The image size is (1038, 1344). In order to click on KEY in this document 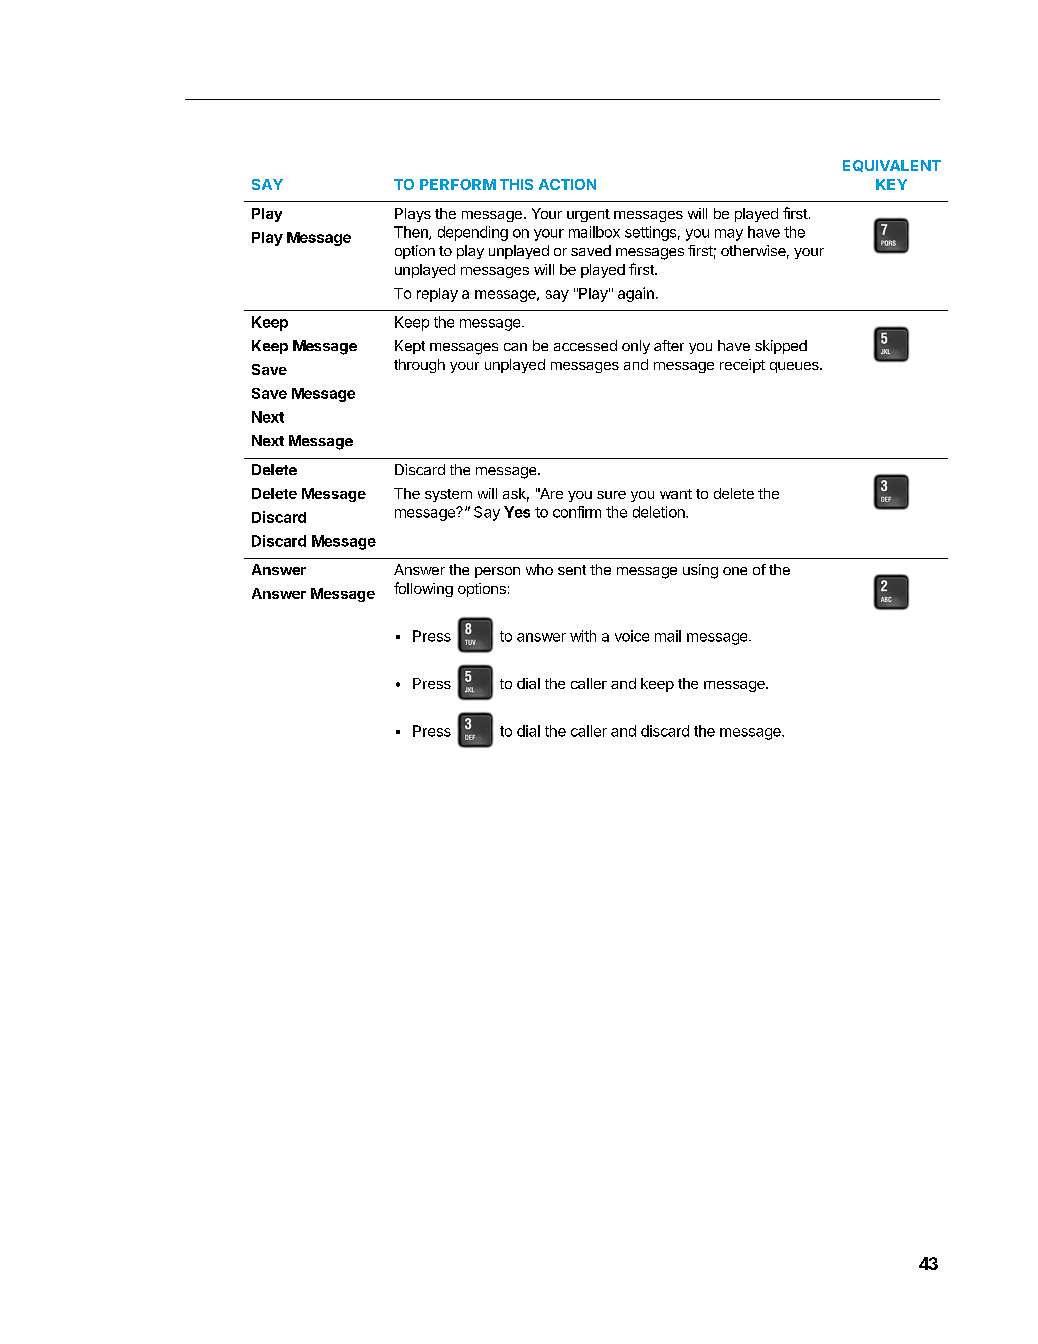, I will do `click(891, 184)`.
